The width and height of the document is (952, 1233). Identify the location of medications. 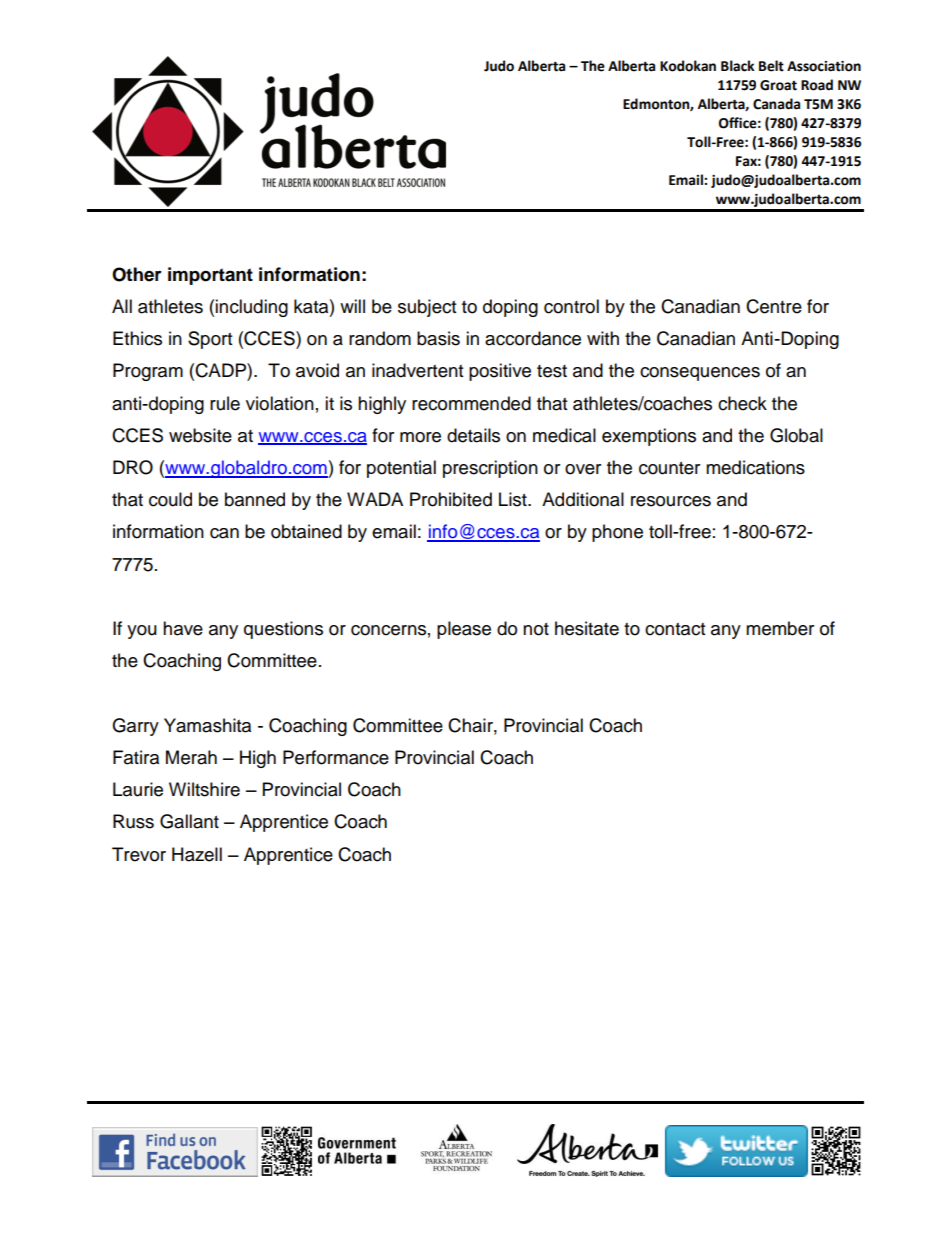
(755, 467).
